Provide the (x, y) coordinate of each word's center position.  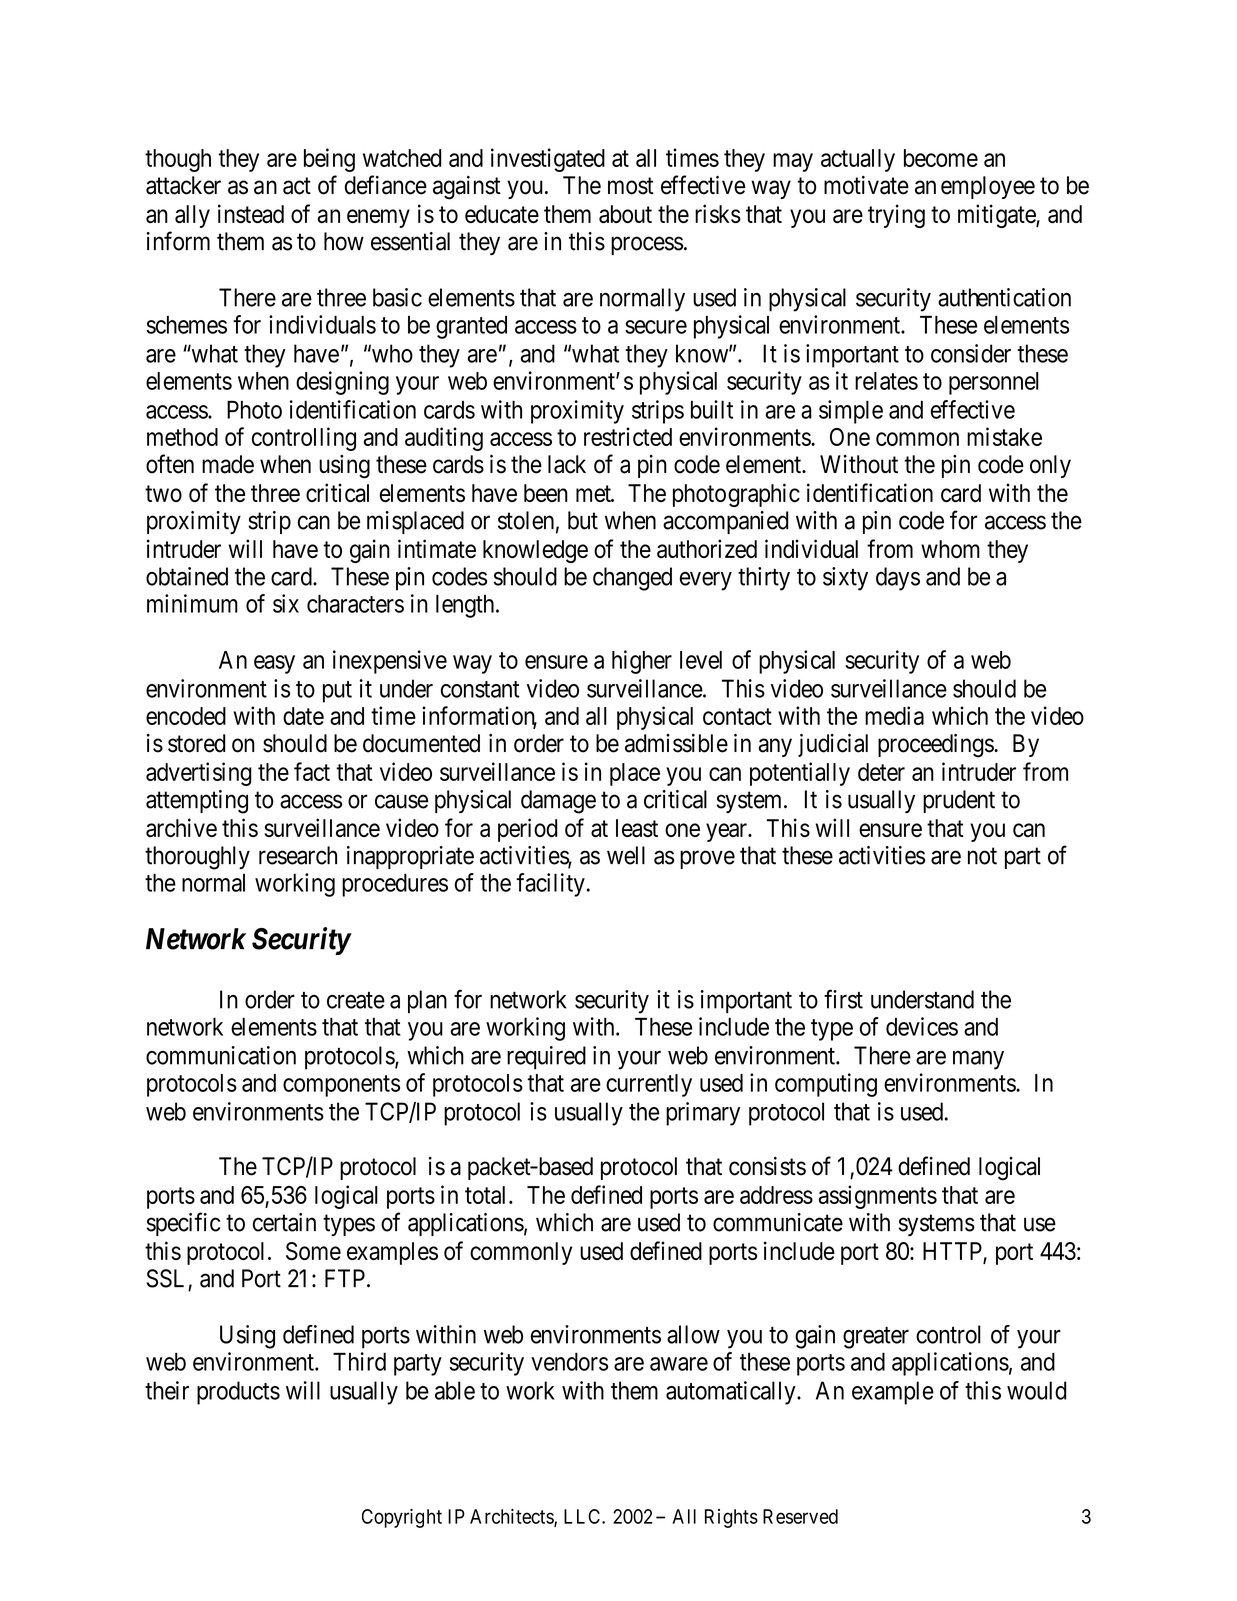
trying (896, 216)
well (626, 855)
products (238, 1393)
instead (251, 213)
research (298, 855)
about (625, 214)
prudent (959, 801)
